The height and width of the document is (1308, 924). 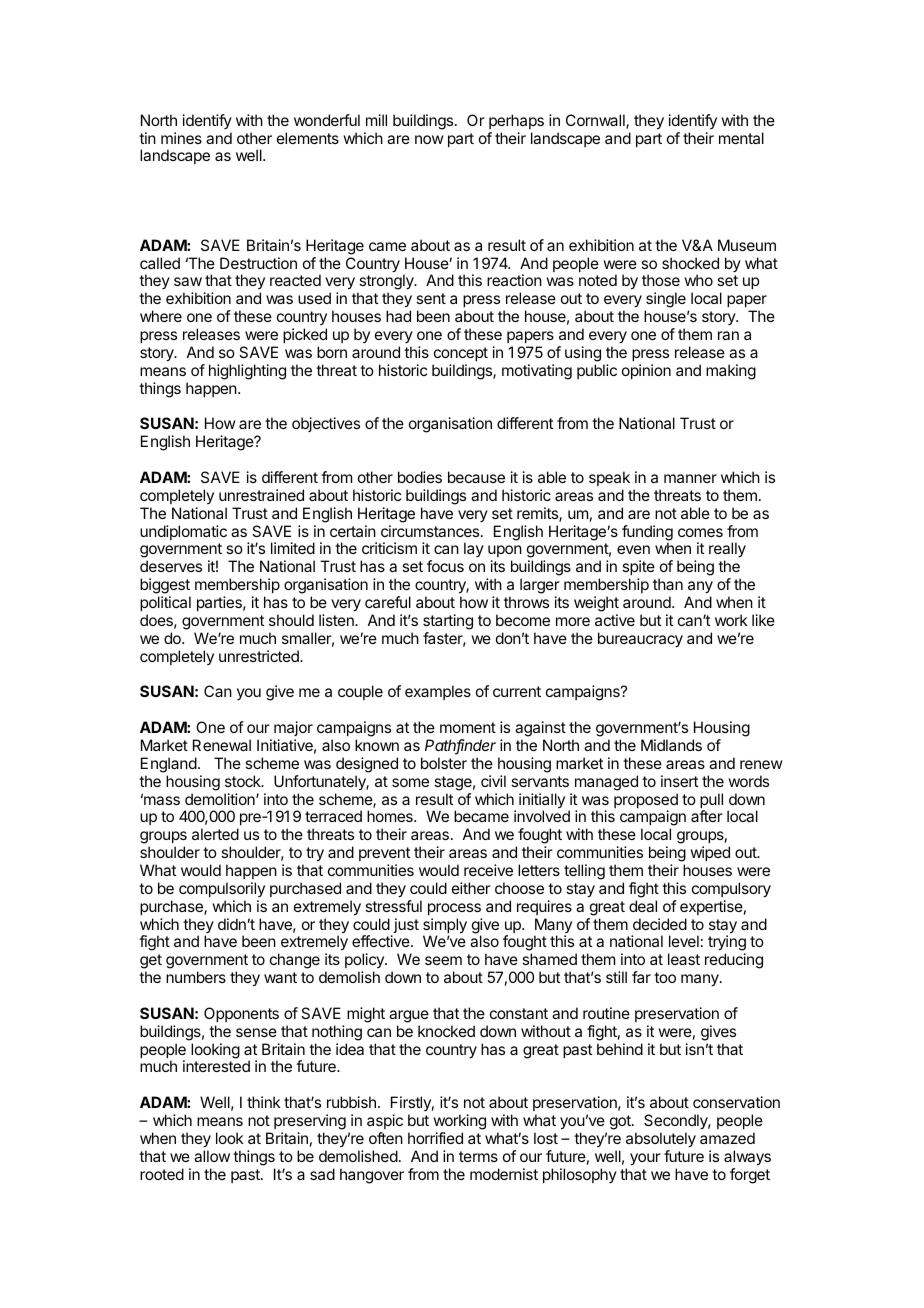 What do you see at coordinates (741, 138) in the document?
I see `mental` at bounding box center [741, 138].
